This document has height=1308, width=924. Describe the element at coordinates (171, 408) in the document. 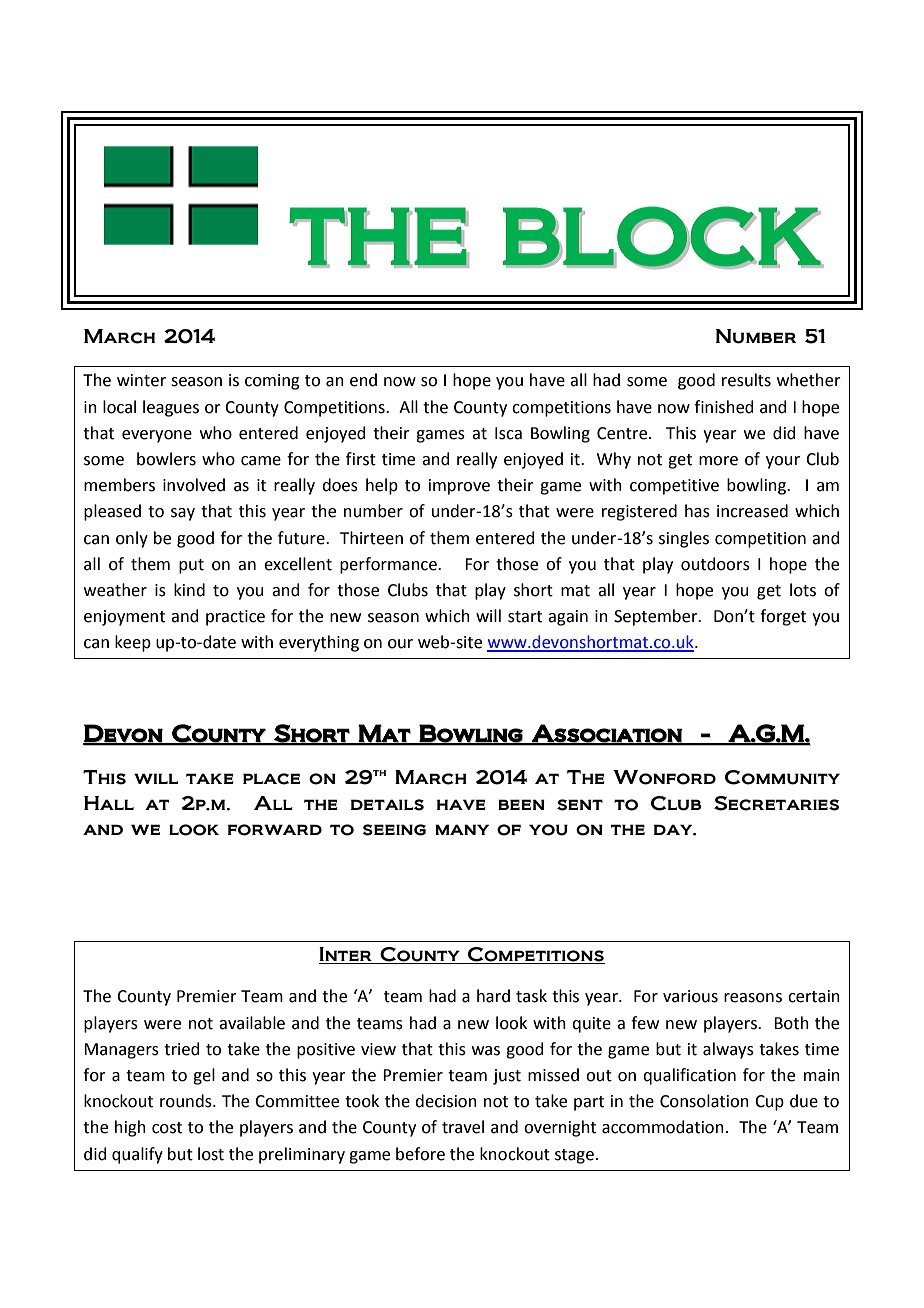

I see `leagues` at that location.
